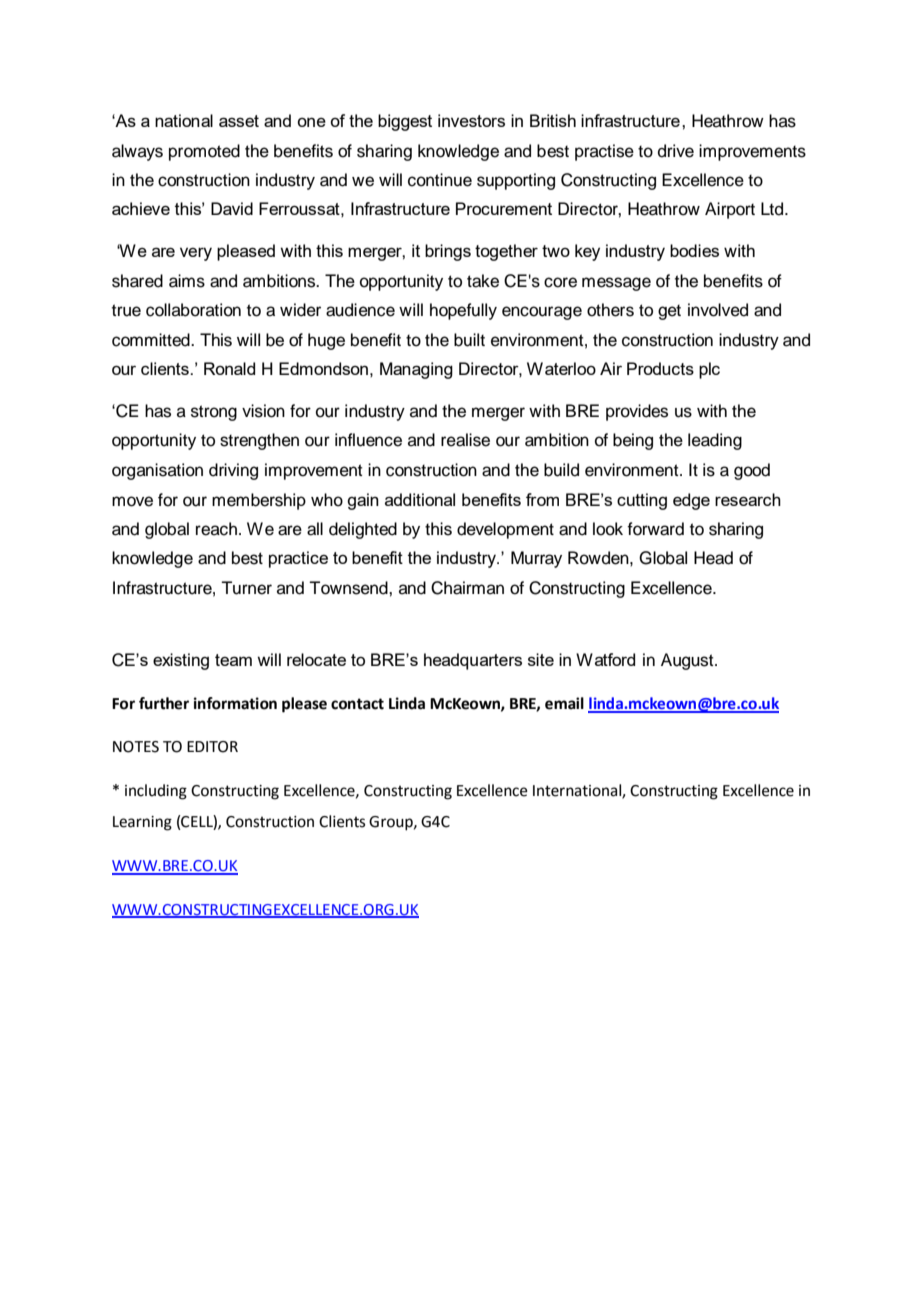 The image size is (924, 1308). Describe the element at coordinates (156, 792) in the image. I see `including` at that location.
